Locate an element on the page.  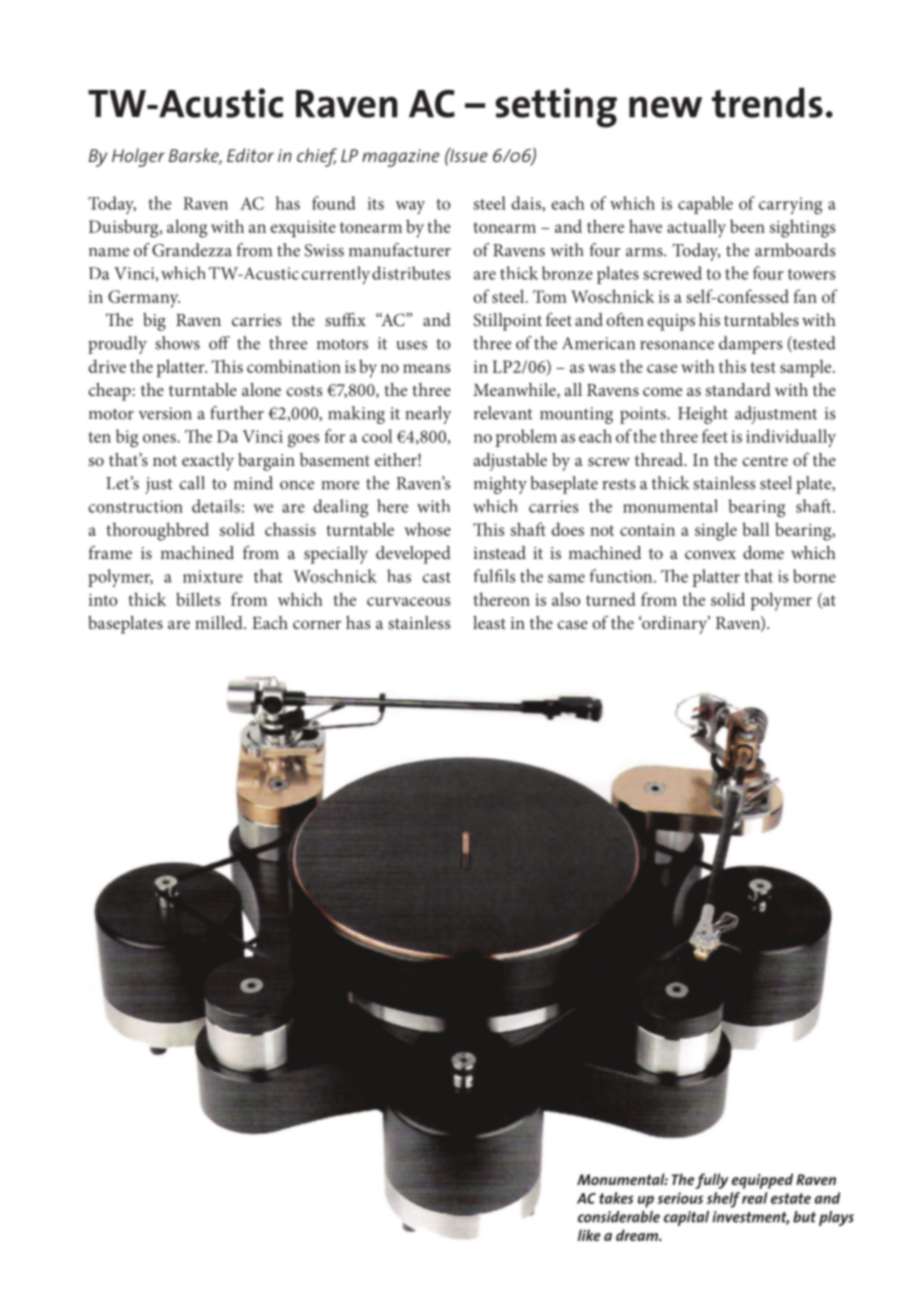
curvaceous is located at coordinates (409, 601).
